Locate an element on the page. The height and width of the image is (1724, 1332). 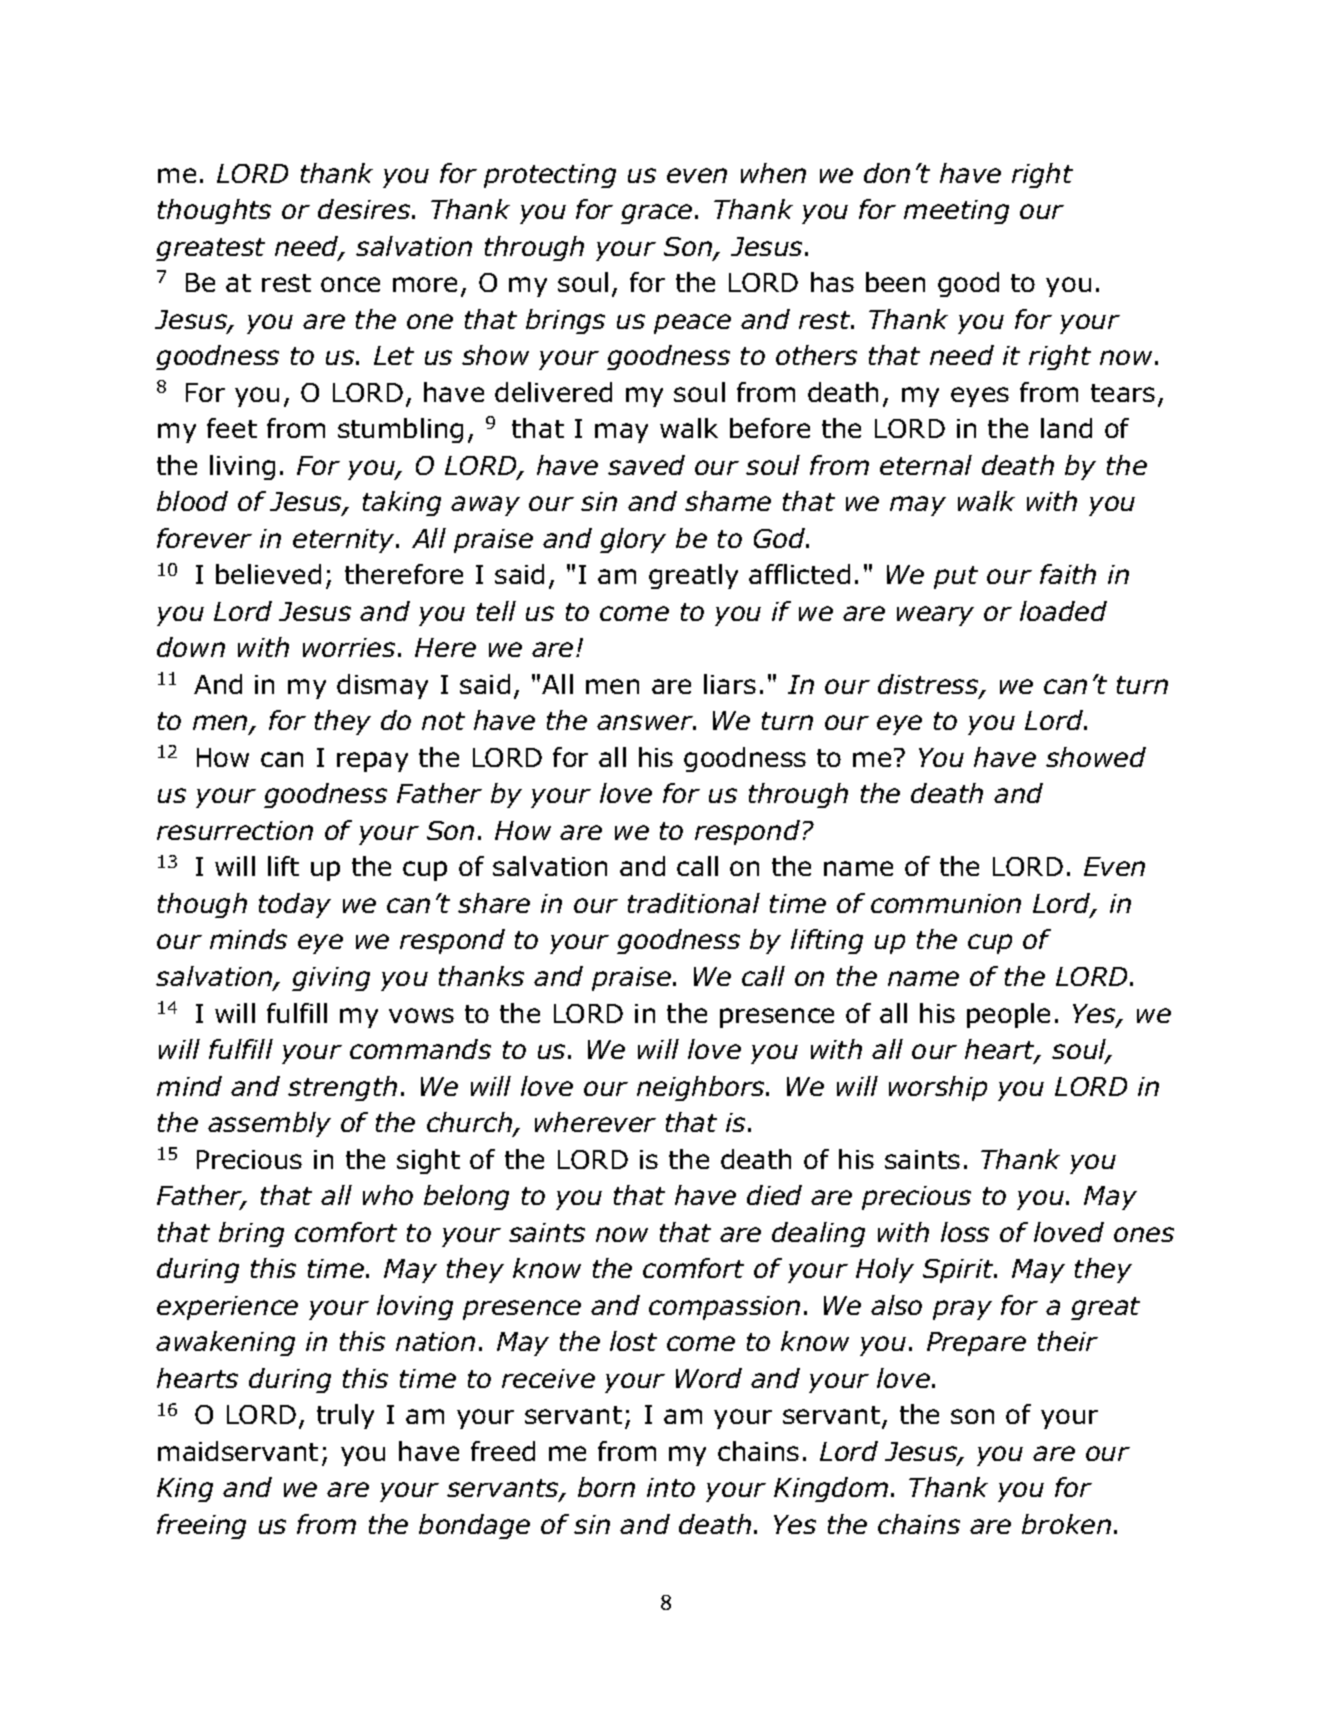
into is located at coordinates (671, 1487).
